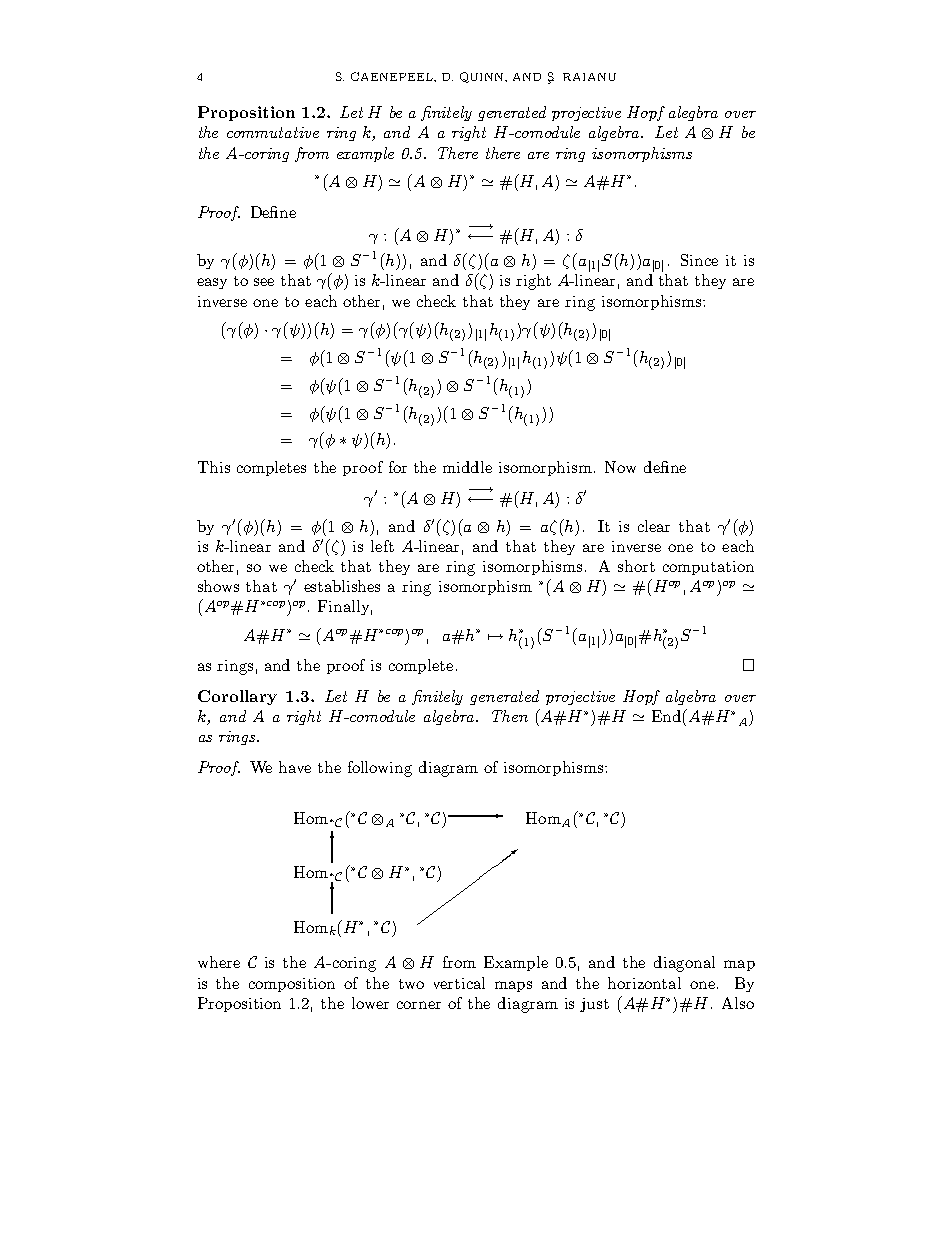  I want to click on middle, so click(467, 467).
